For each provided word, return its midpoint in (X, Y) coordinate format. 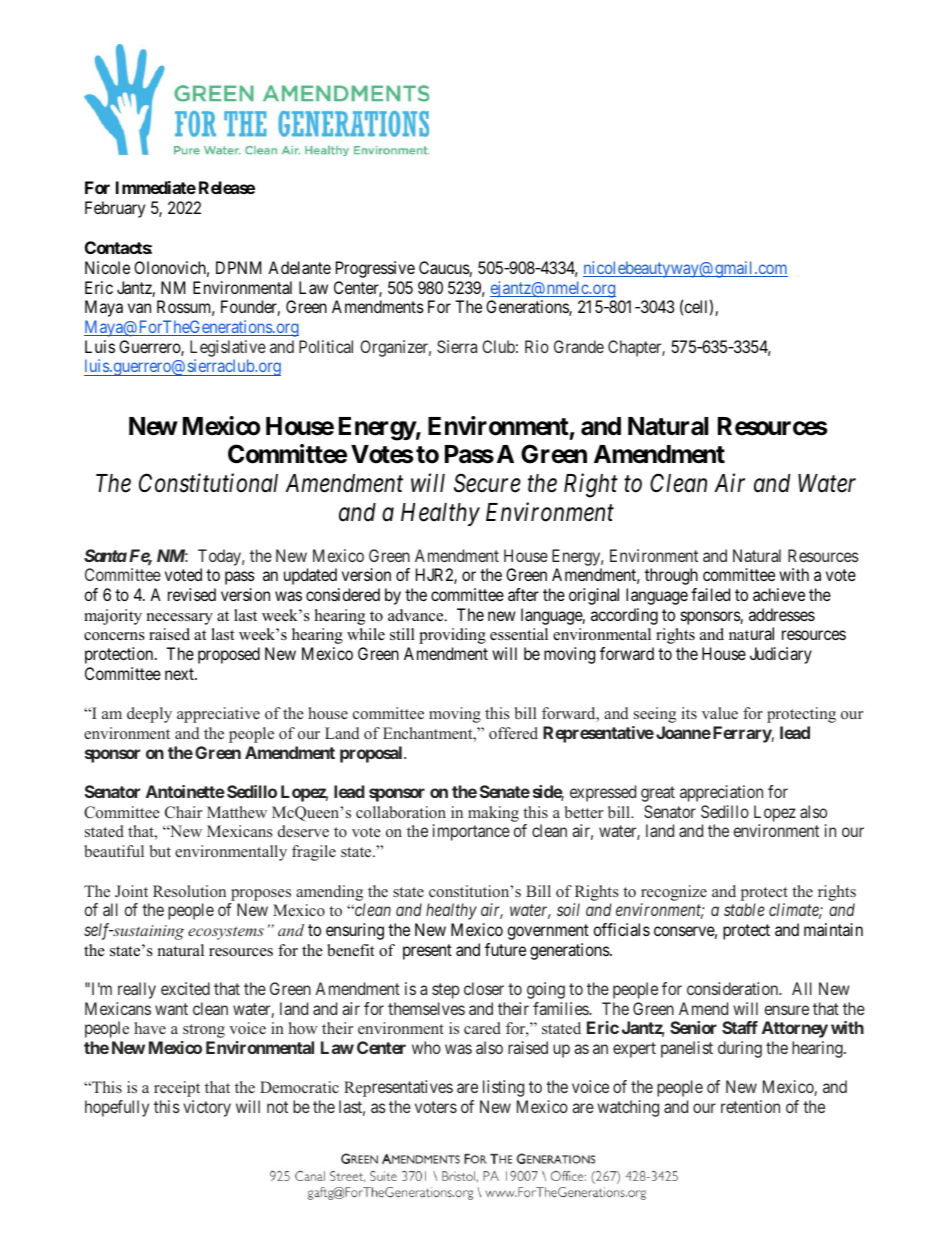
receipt (177, 1089)
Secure (487, 483)
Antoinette (185, 791)
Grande (579, 346)
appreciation (721, 793)
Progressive (375, 269)
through (671, 576)
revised (192, 594)
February (115, 209)
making (493, 814)
